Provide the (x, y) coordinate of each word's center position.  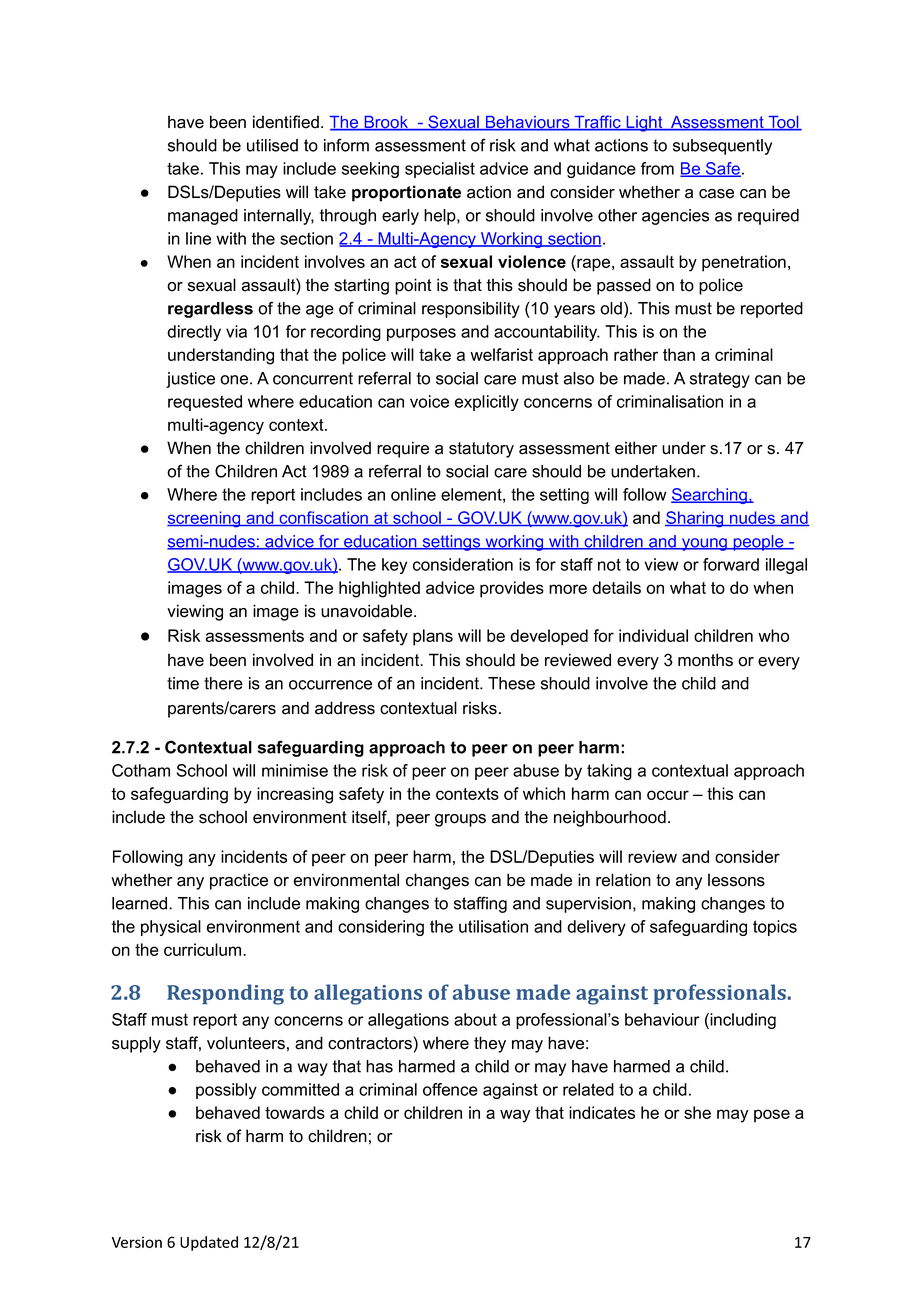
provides (512, 589)
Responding (225, 994)
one (235, 380)
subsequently (722, 147)
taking (609, 772)
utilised (272, 145)
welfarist (501, 354)
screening (205, 519)
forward (731, 564)
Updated (209, 1243)
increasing (295, 795)
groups (460, 820)
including (742, 1021)
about (475, 1019)
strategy (720, 380)
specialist (440, 170)
